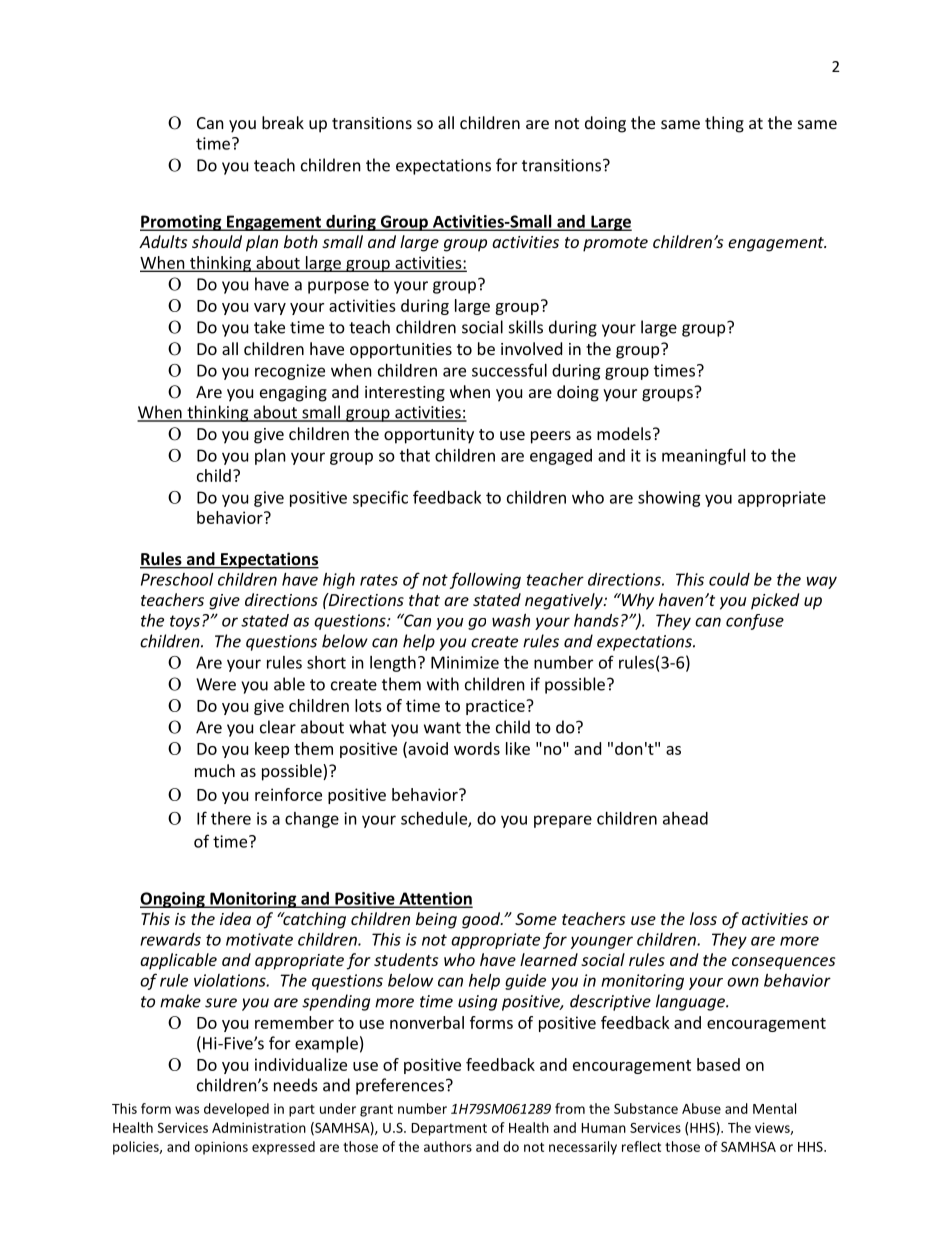 The height and width of the screenshot is (1233, 952). I want to click on meaningful, so click(703, 456).
